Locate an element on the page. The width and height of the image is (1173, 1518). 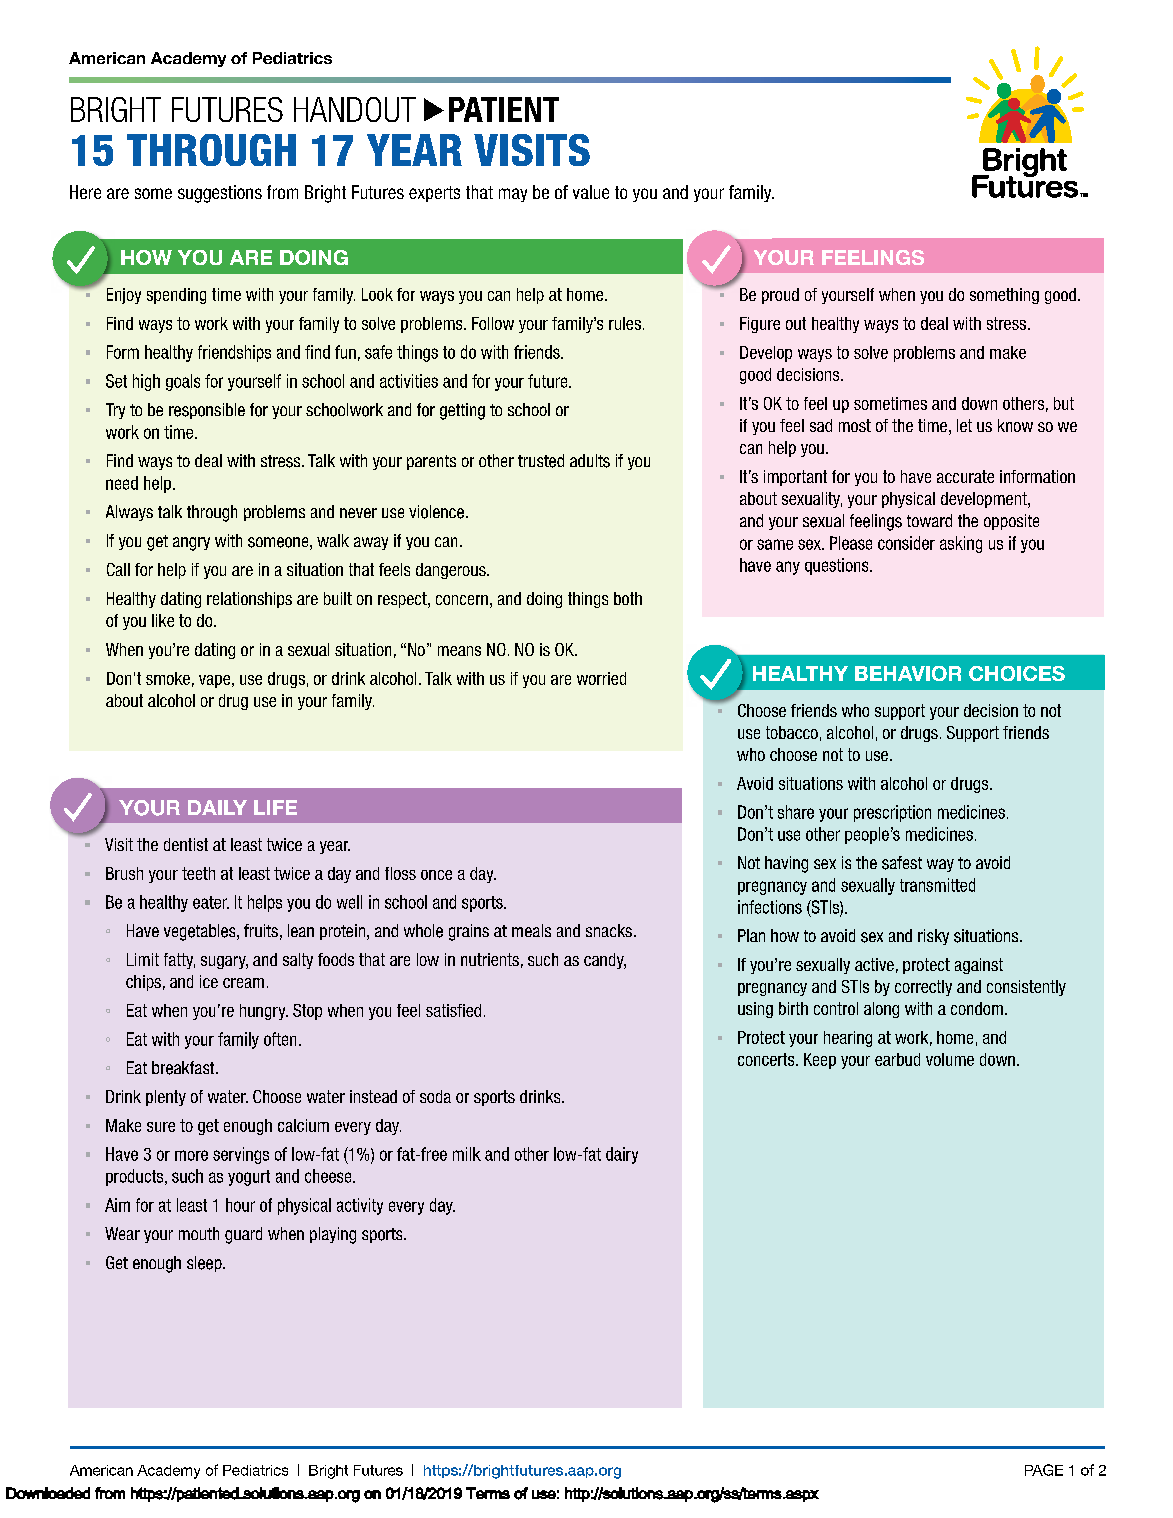
proud is located at coordinates (780, 296).
